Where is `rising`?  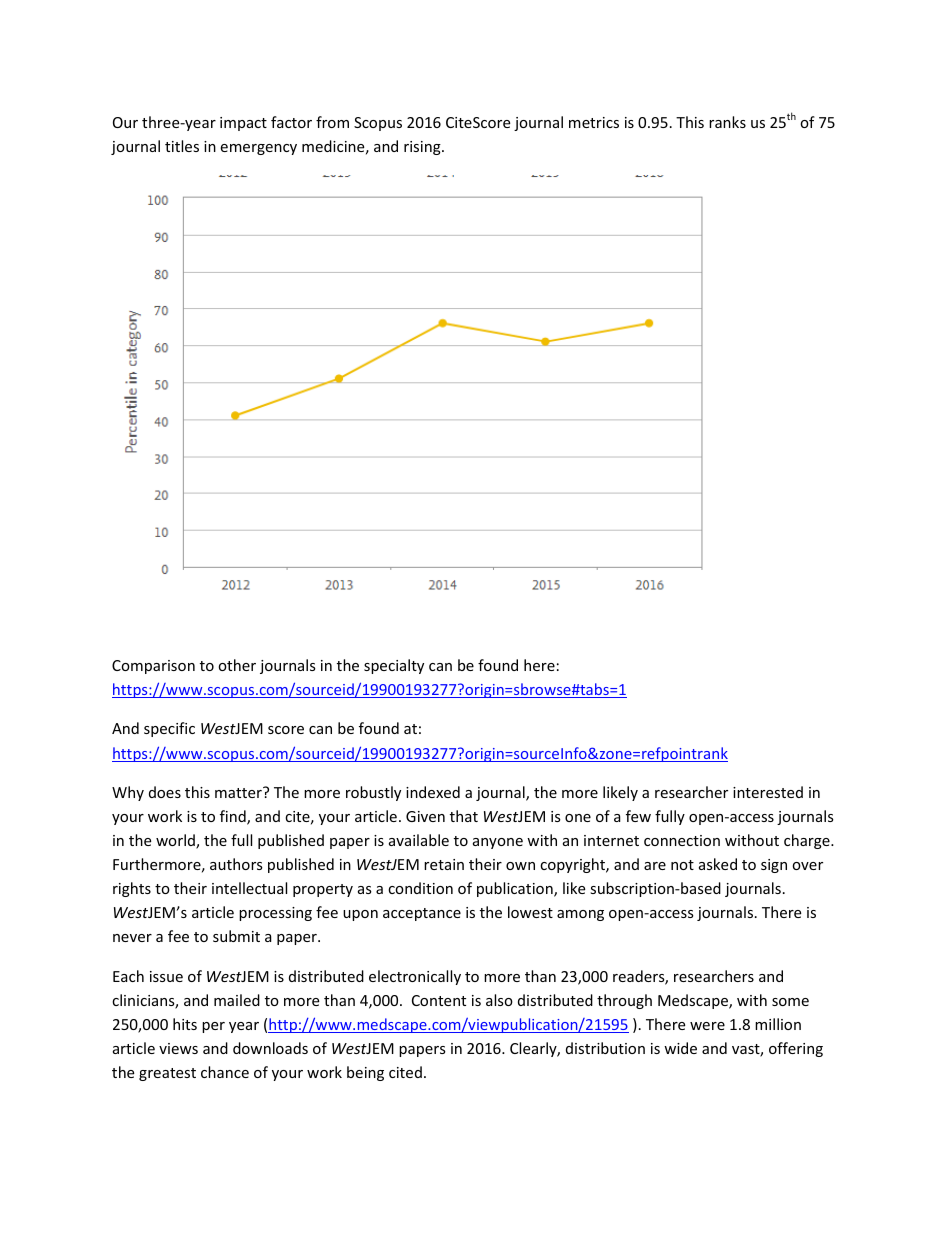
rising is located at coordinates (423, 148).
